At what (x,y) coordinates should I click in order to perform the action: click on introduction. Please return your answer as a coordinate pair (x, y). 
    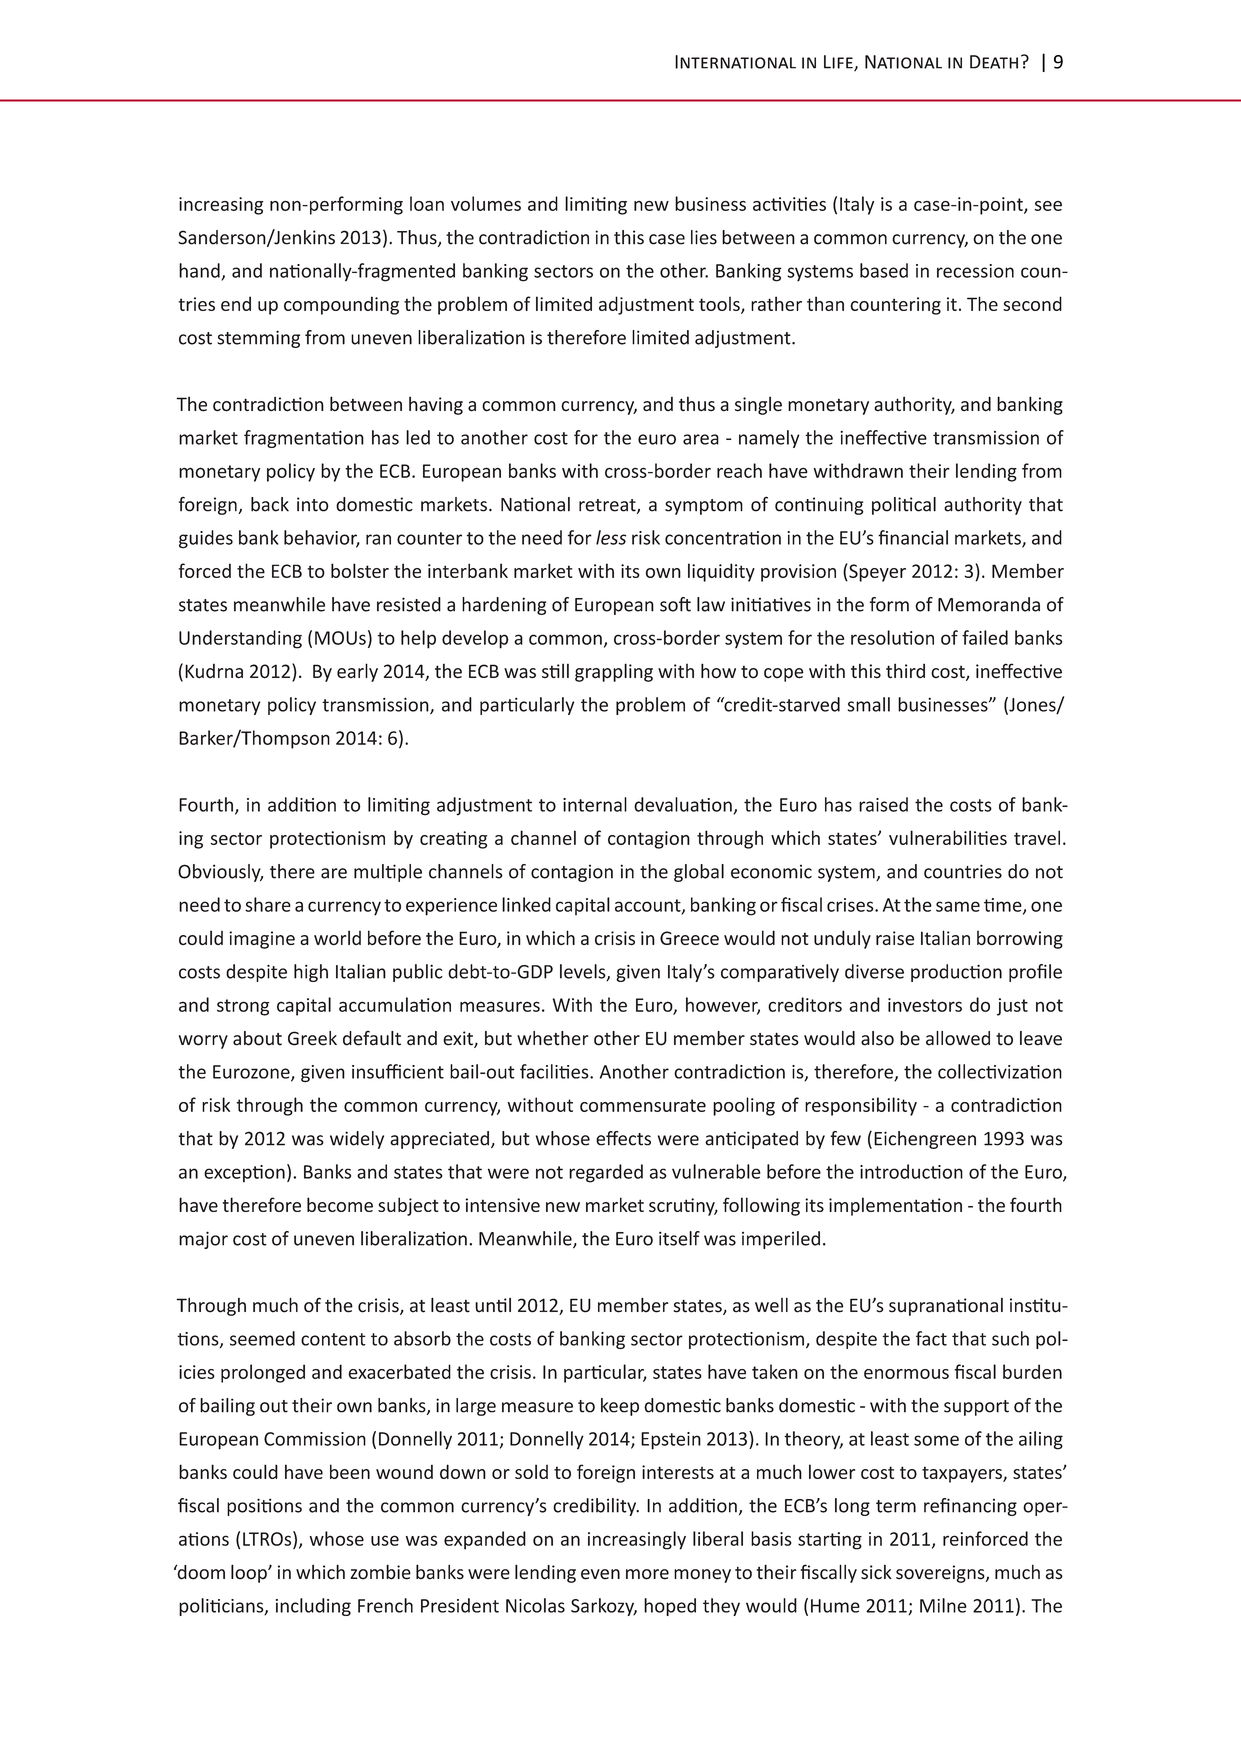
    Looking at the image, I should click on (911, 1171).
